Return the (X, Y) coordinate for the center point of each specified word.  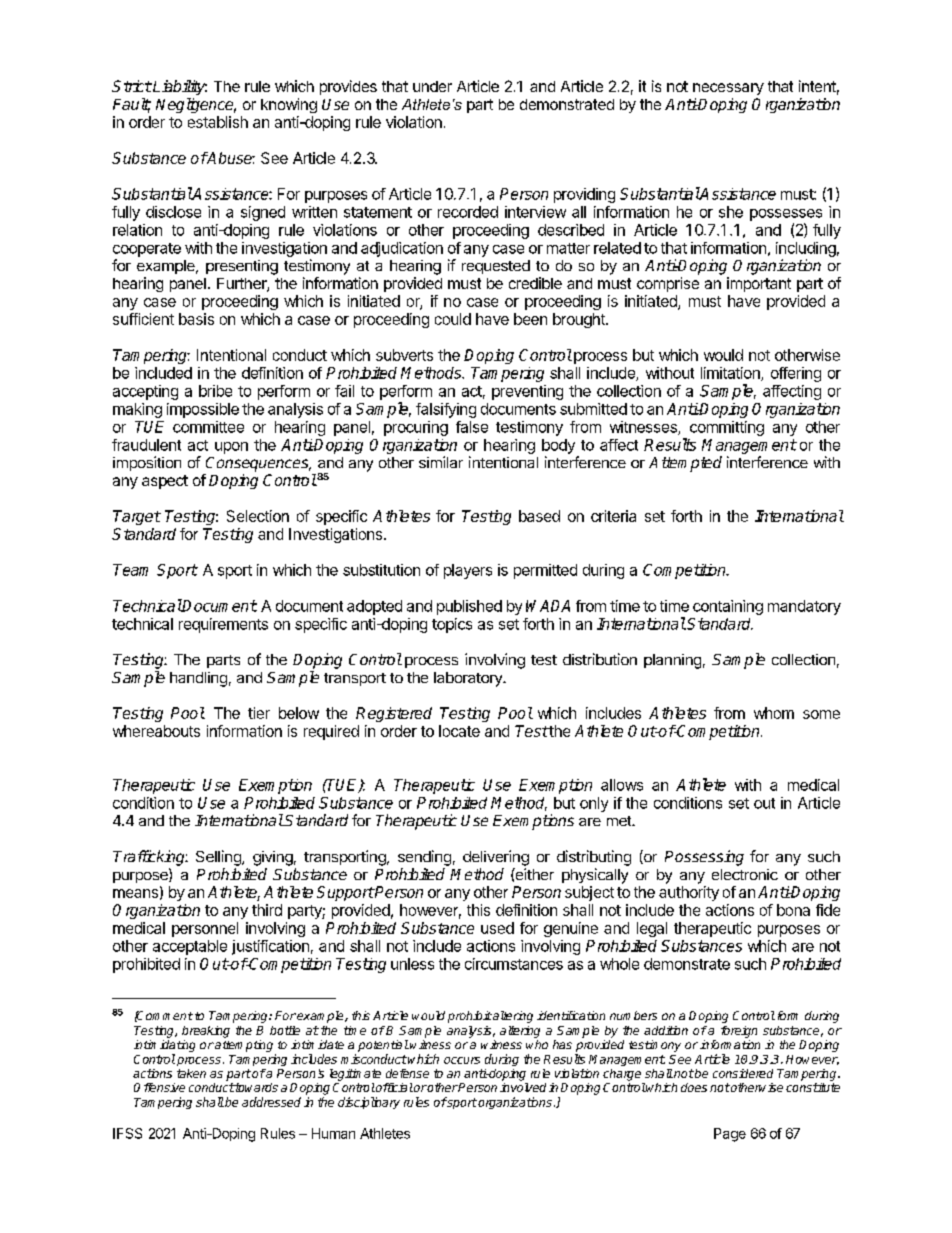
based (539, 516)
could (453, 319)
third (267, 910)
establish (218, 122)
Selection (258, 516)
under (432, 86)
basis (196, 319)
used (497, 928)
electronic (745, 874)
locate (459, 731)
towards (255, 1087)
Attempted (685, 464)
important (759, 284)
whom (774, 713)
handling (198, 679)
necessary (728, 89)
